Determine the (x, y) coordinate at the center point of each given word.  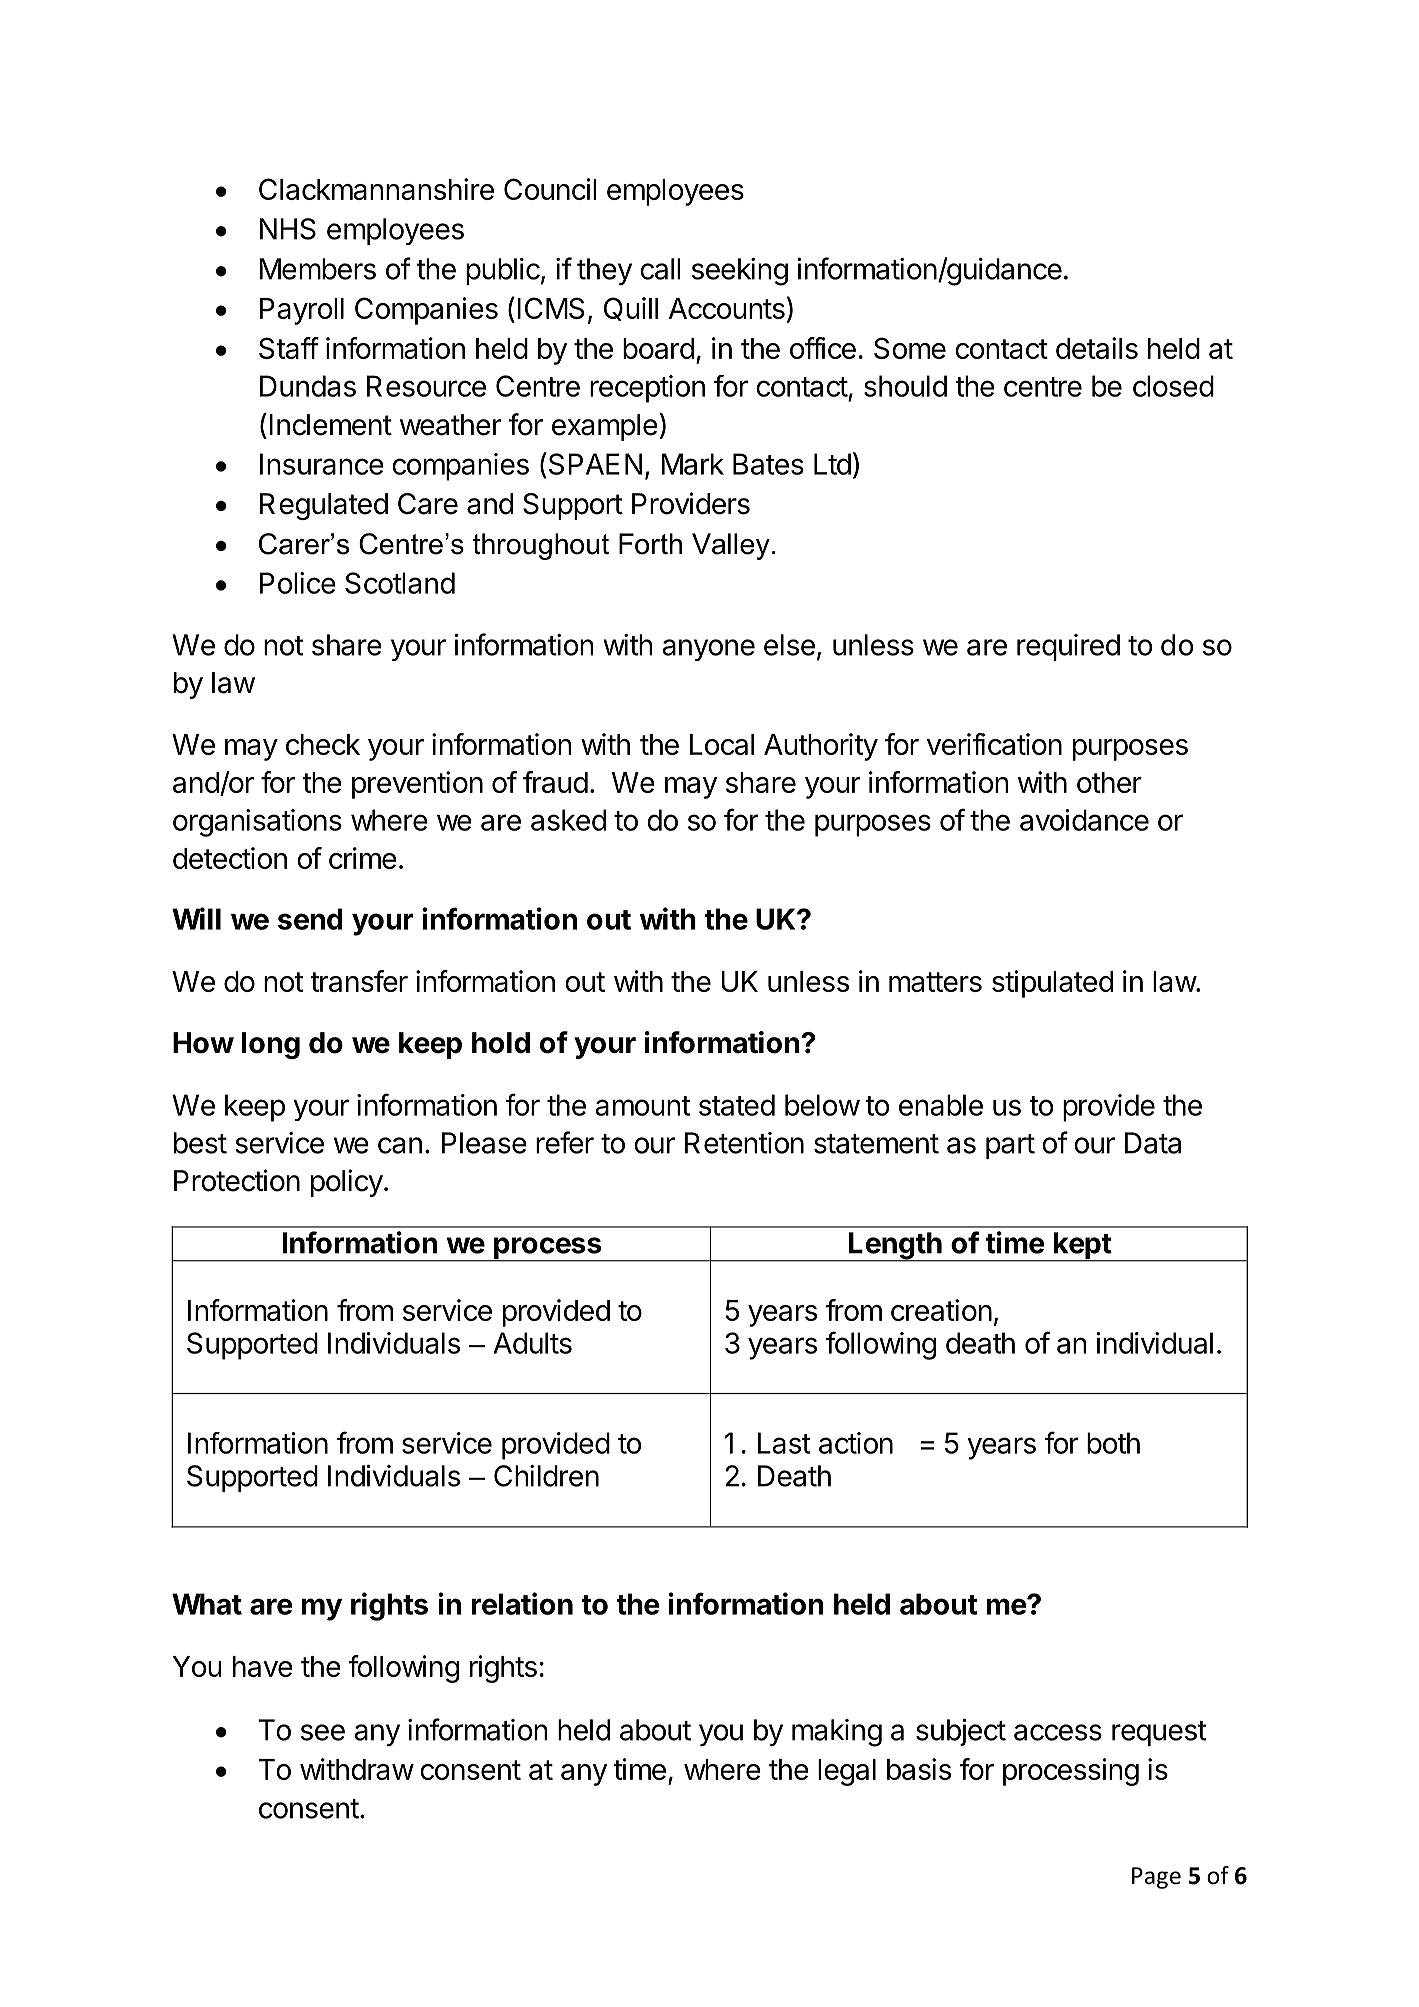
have (263, 1666)
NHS (288, 229)
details (1097, 348)
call (660, 269)
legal (847, 1772)
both (1113, 1443)
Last (784, 1443)
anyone (708, 650)
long (271, 1045)
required (1068, 647)
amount (643, 1106)
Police (298, 583)
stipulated (1052, 984)
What (207, 1604)
